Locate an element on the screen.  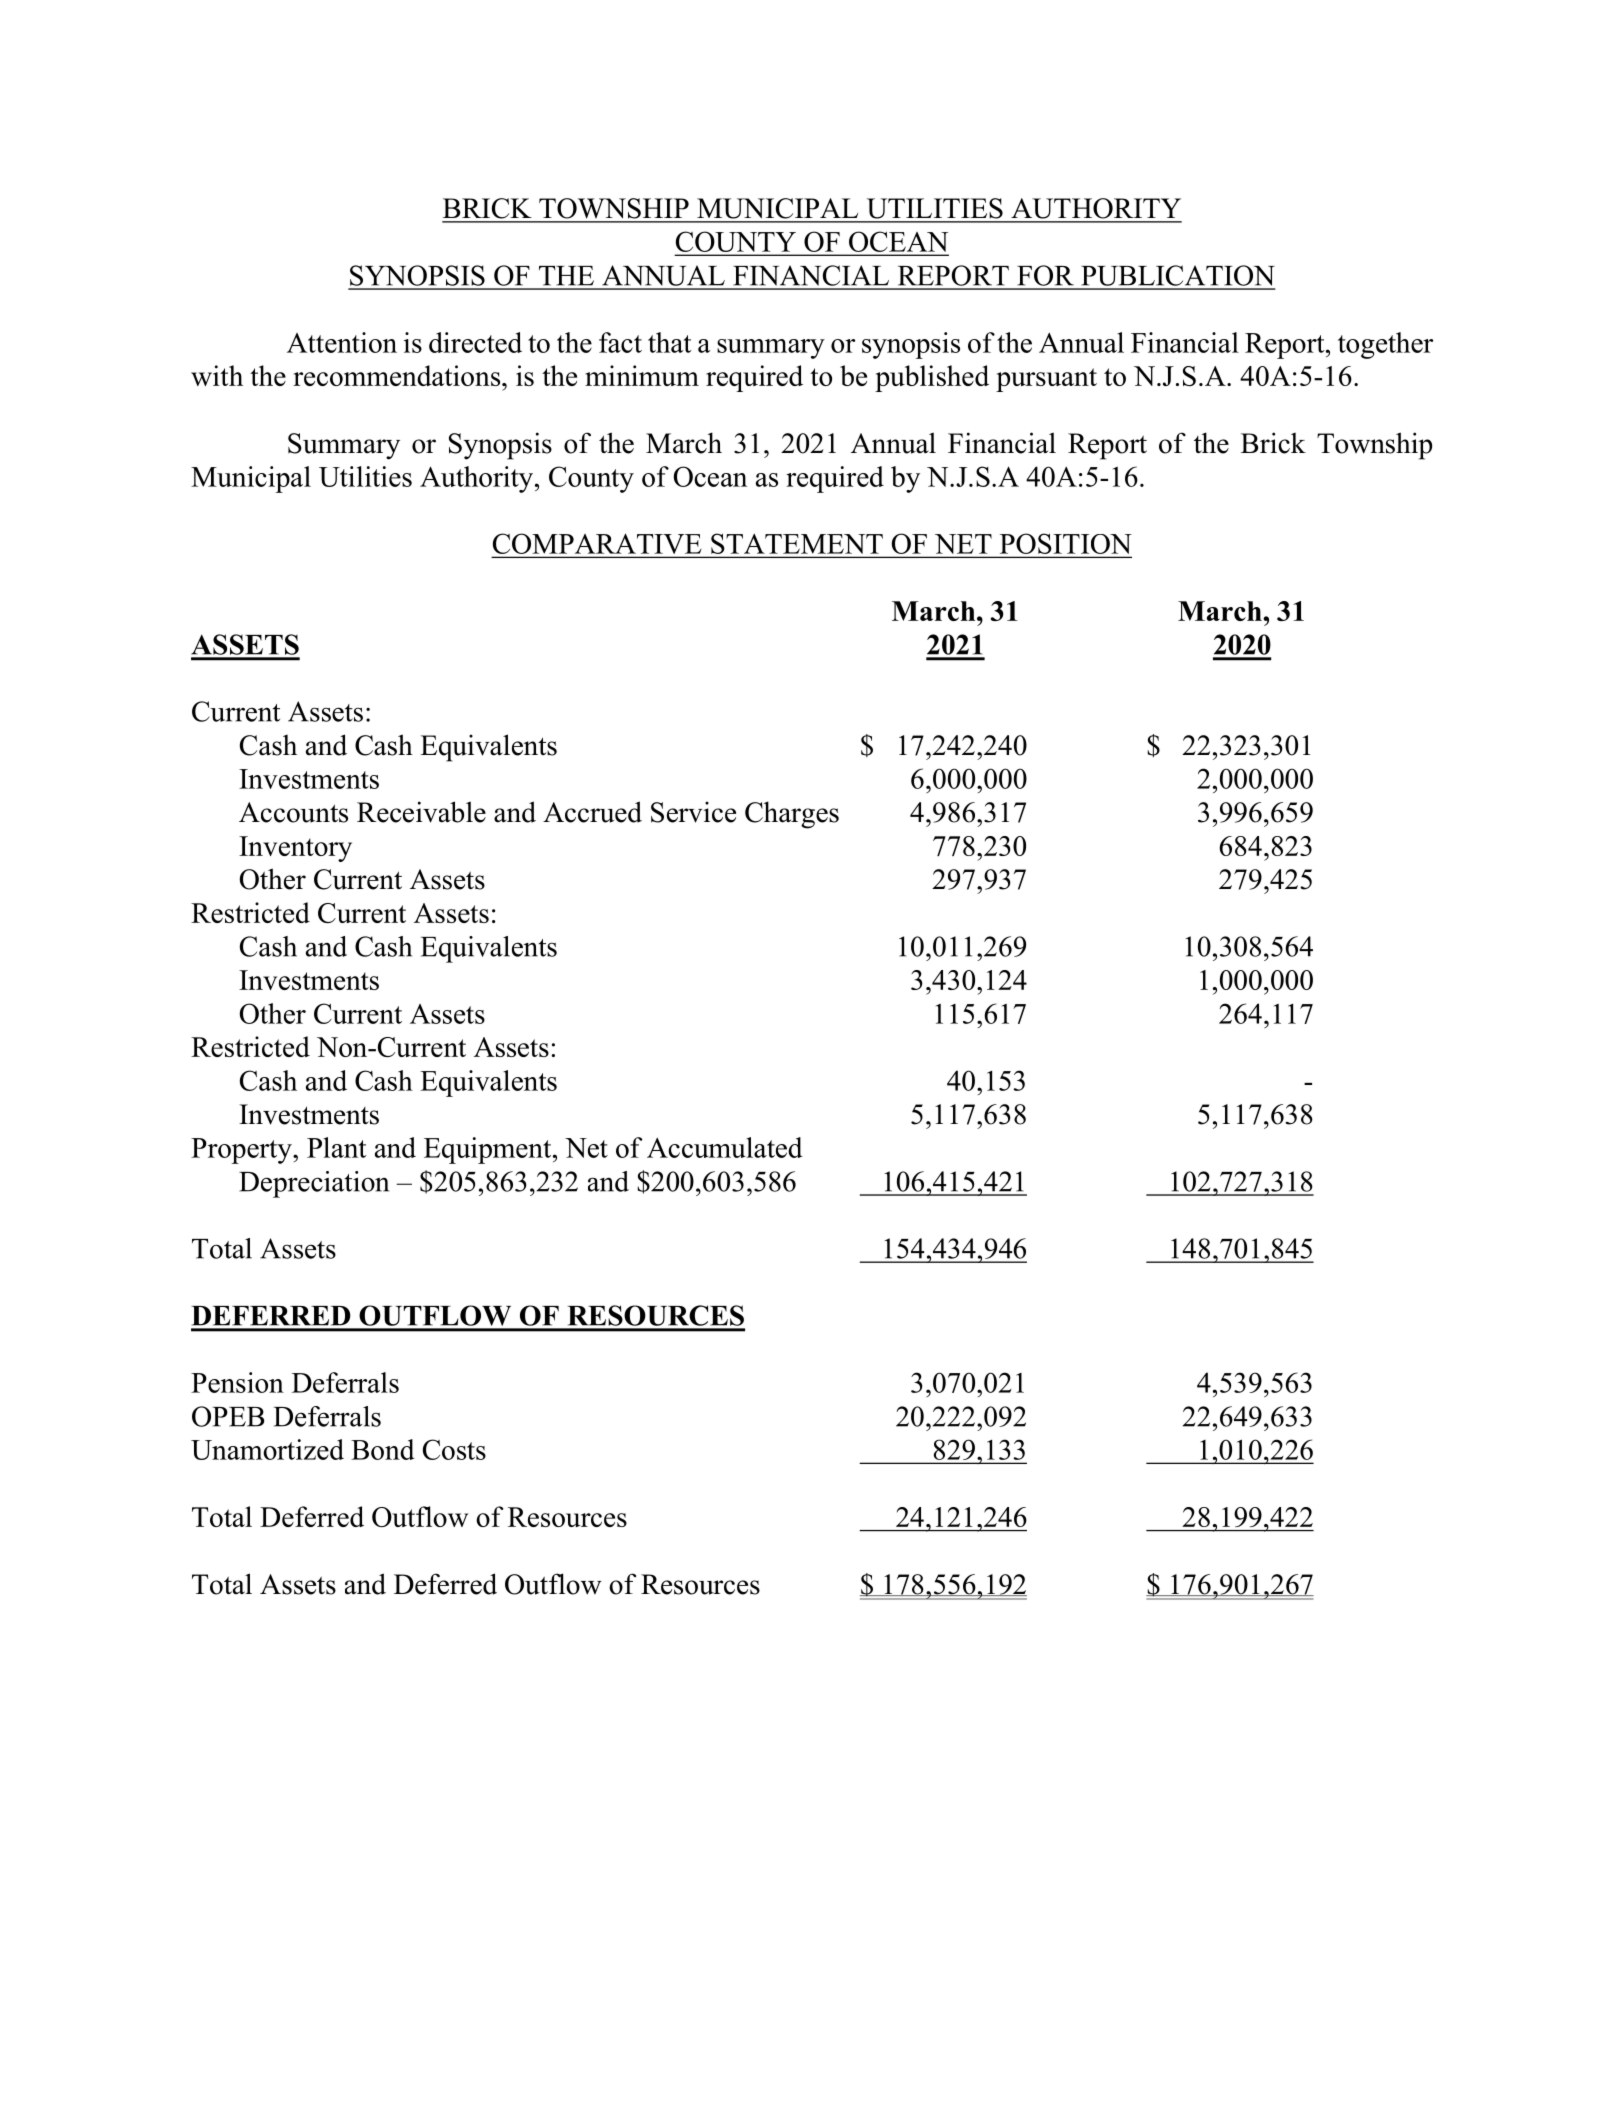
Service is located at coordinates (693, 812).
